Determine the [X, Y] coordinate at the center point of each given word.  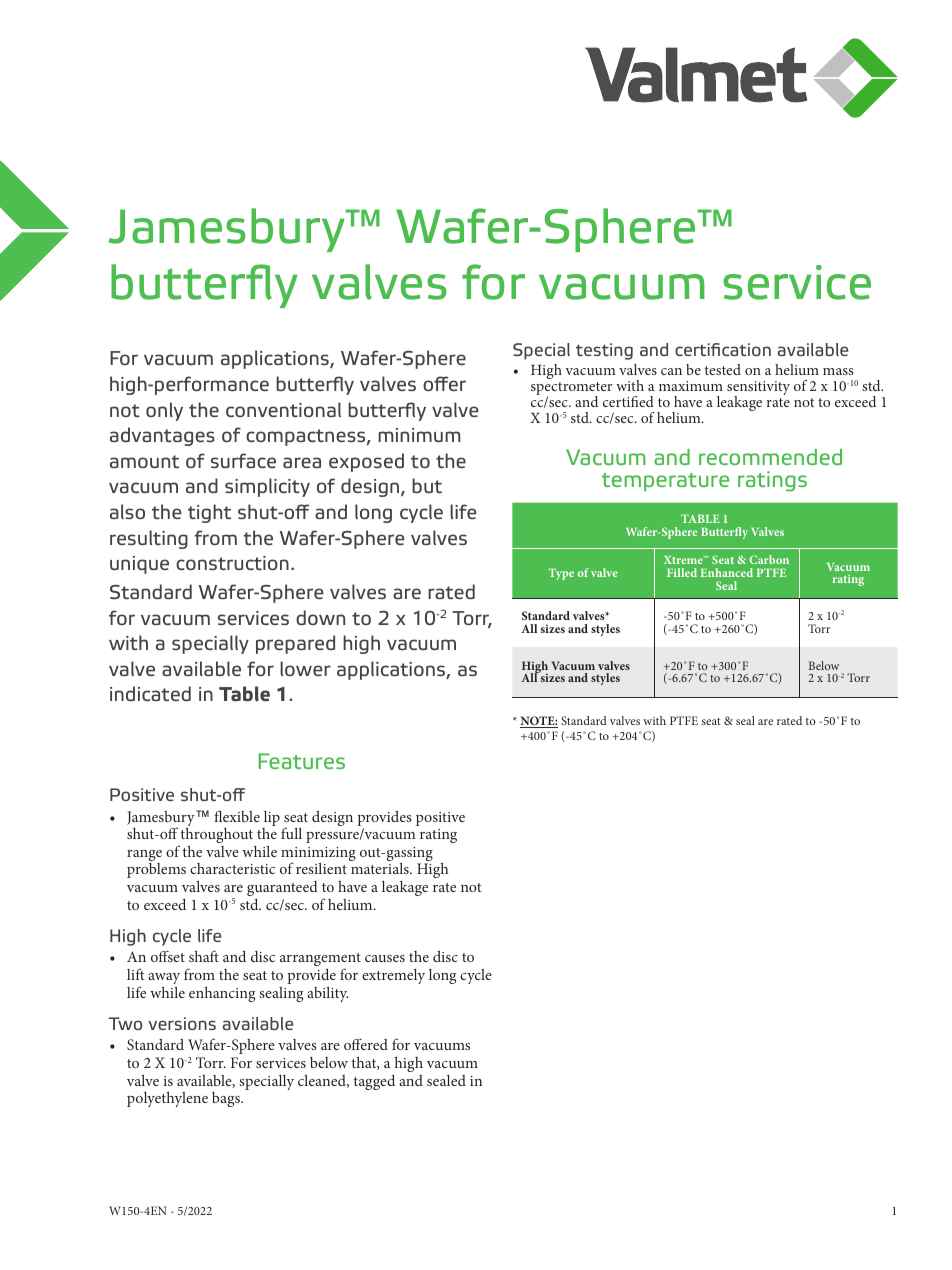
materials [381, 868]
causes [385, 958]
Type [561, 574]
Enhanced [727, 572]
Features [301, 761]
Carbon [769, 559]
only [164, 411]
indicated [150, 693]
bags [227, 1099]
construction [232, 563]
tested [723, 369]
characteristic [232, 868]
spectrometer [572, 390]
